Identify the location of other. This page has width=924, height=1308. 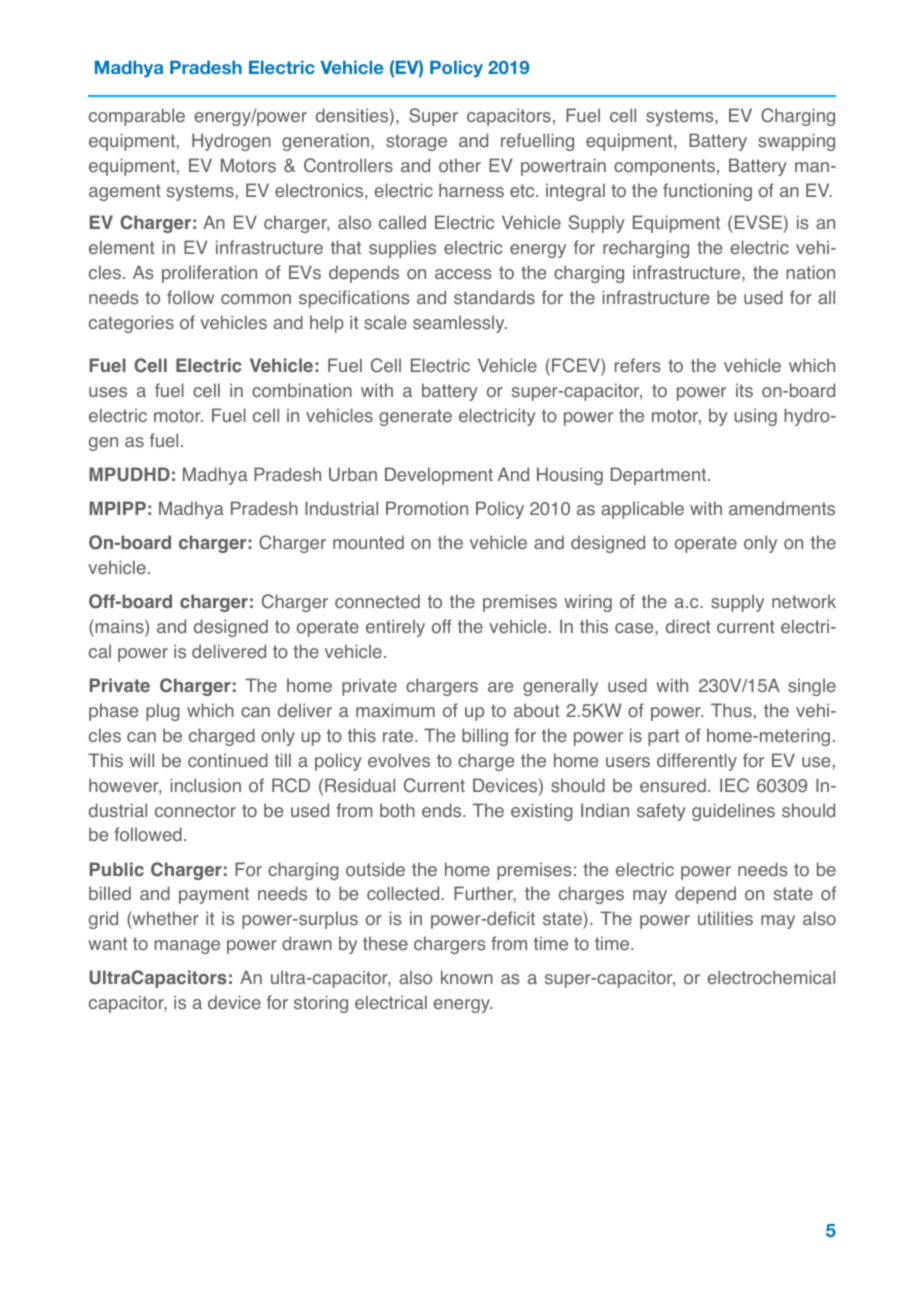
(460, 165).
